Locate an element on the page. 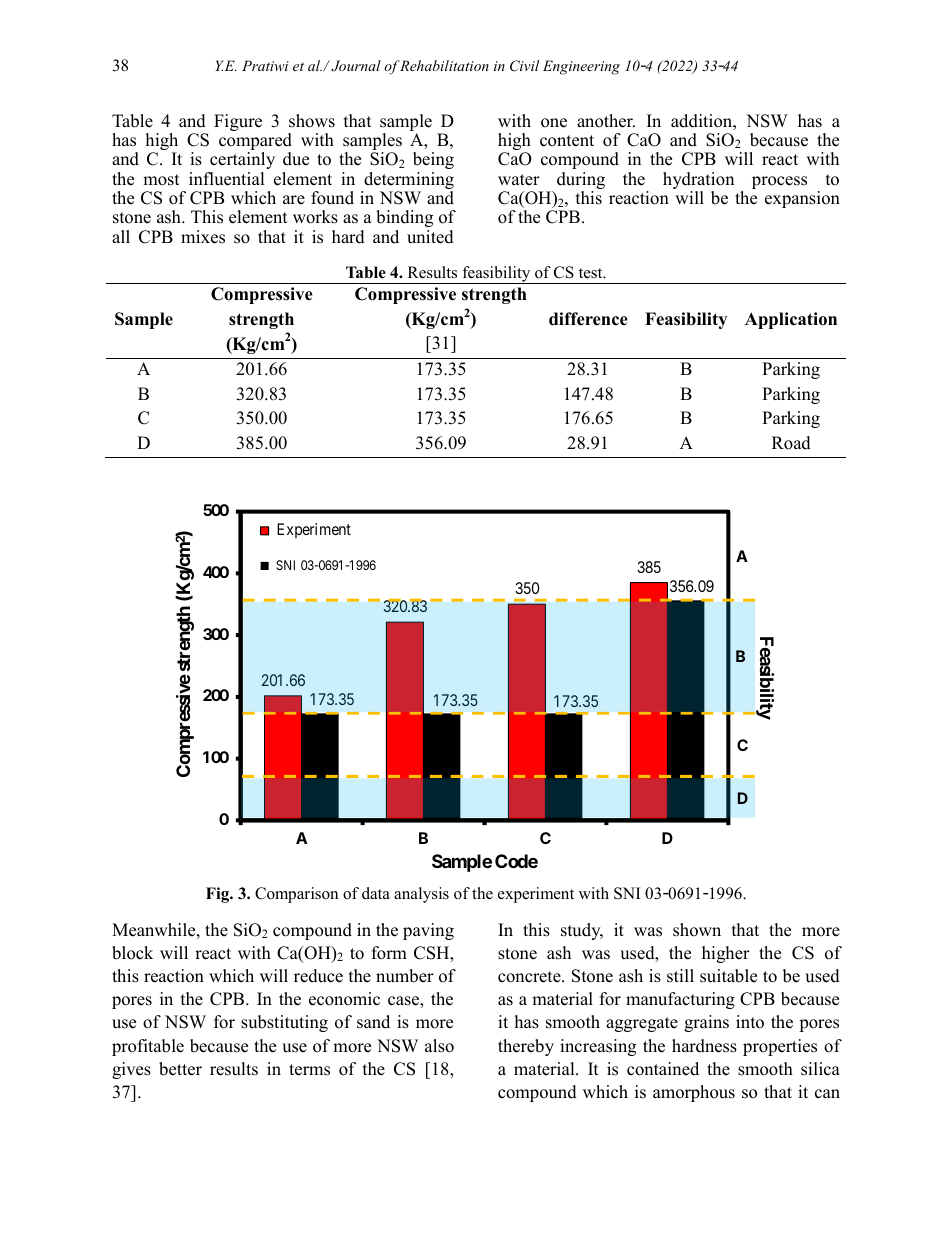 This document has height=1233, width=952. process is located at coordinates (779, 182).
